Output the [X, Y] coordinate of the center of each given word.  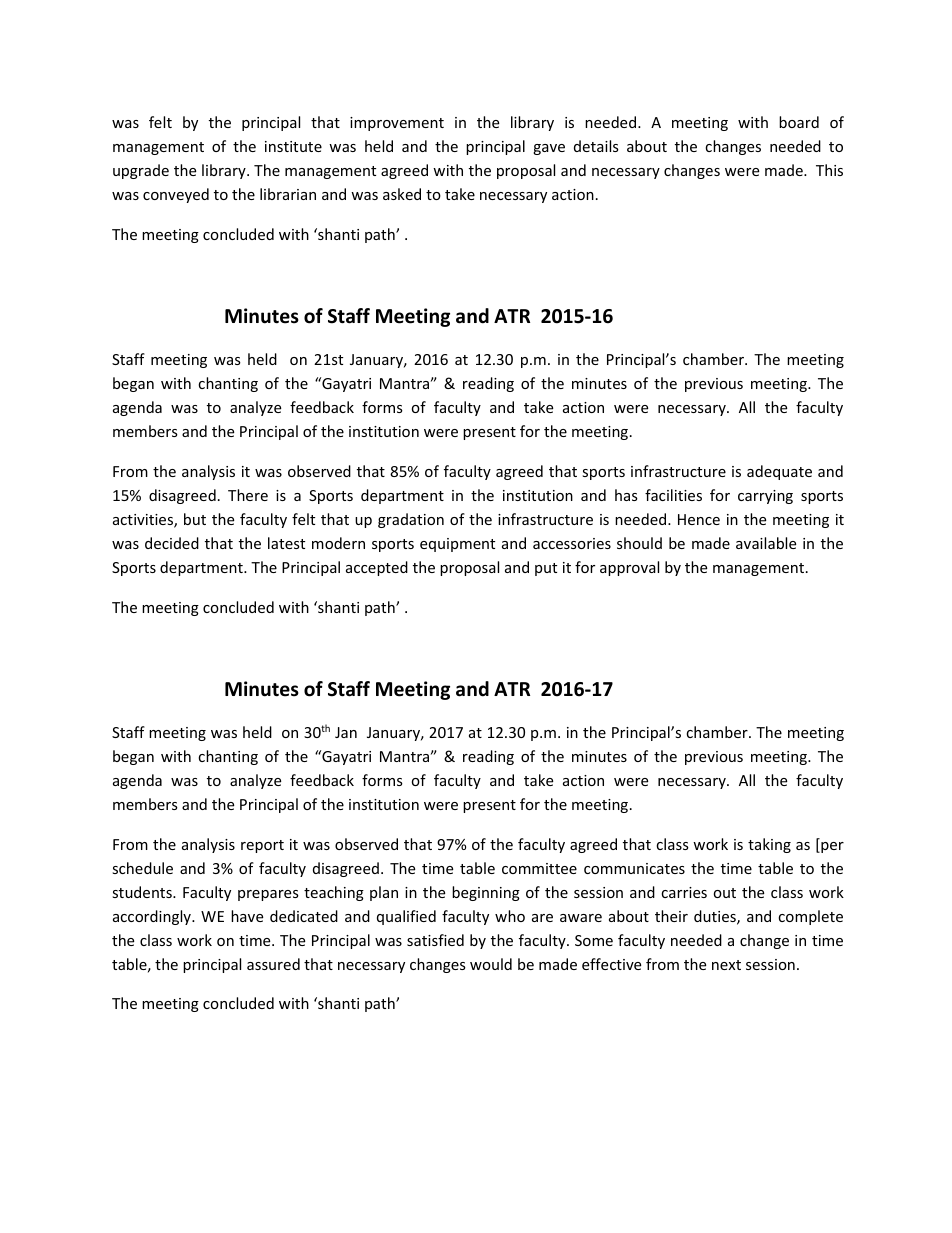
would [491, 964]
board [799, 122]
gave [549, 149]
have [247, 916]
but [195, 519]
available [766, 543]
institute [293, 146]
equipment [457, 545]
